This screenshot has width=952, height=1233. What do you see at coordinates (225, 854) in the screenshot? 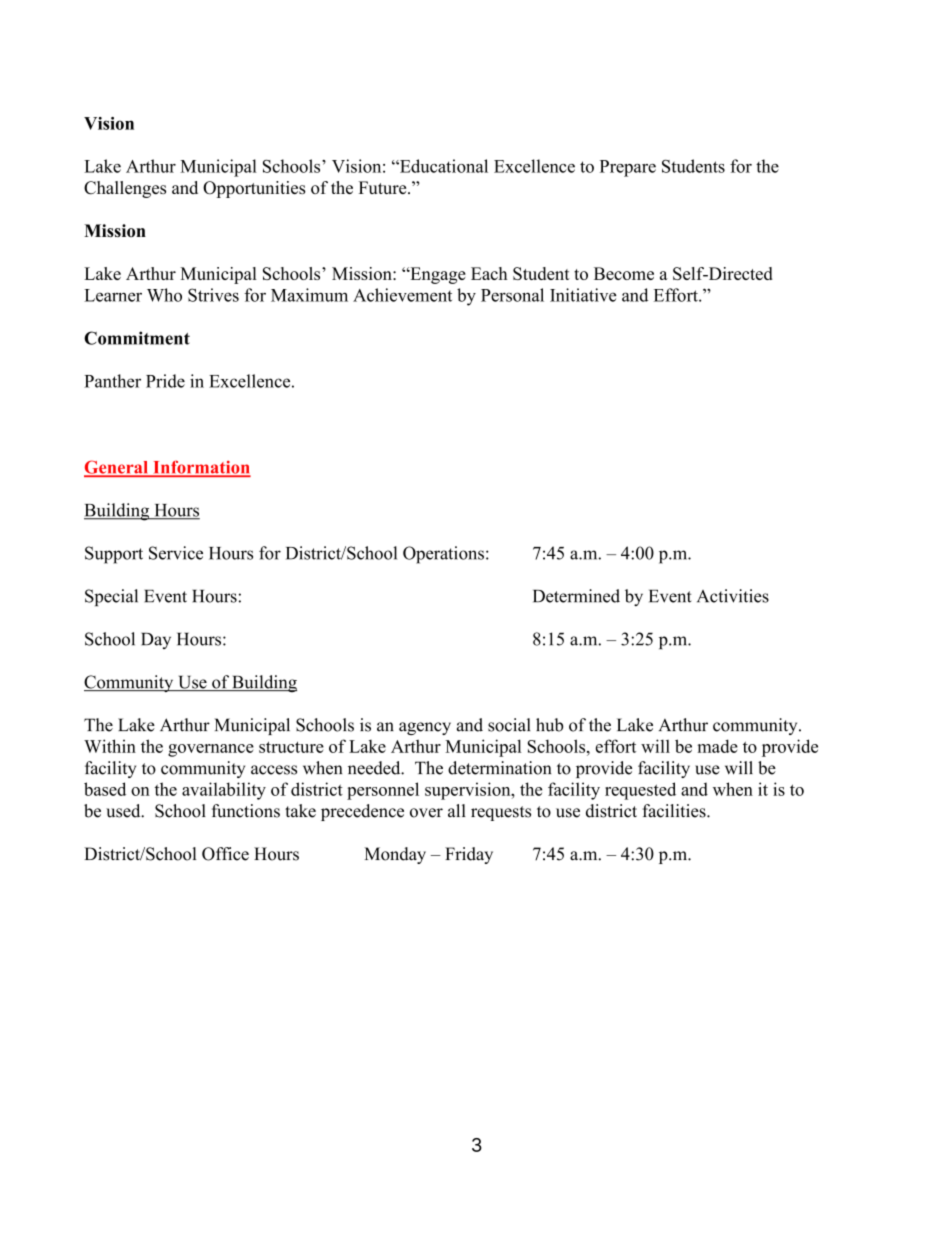
I see `Office` at bounding box center [225, 854].
